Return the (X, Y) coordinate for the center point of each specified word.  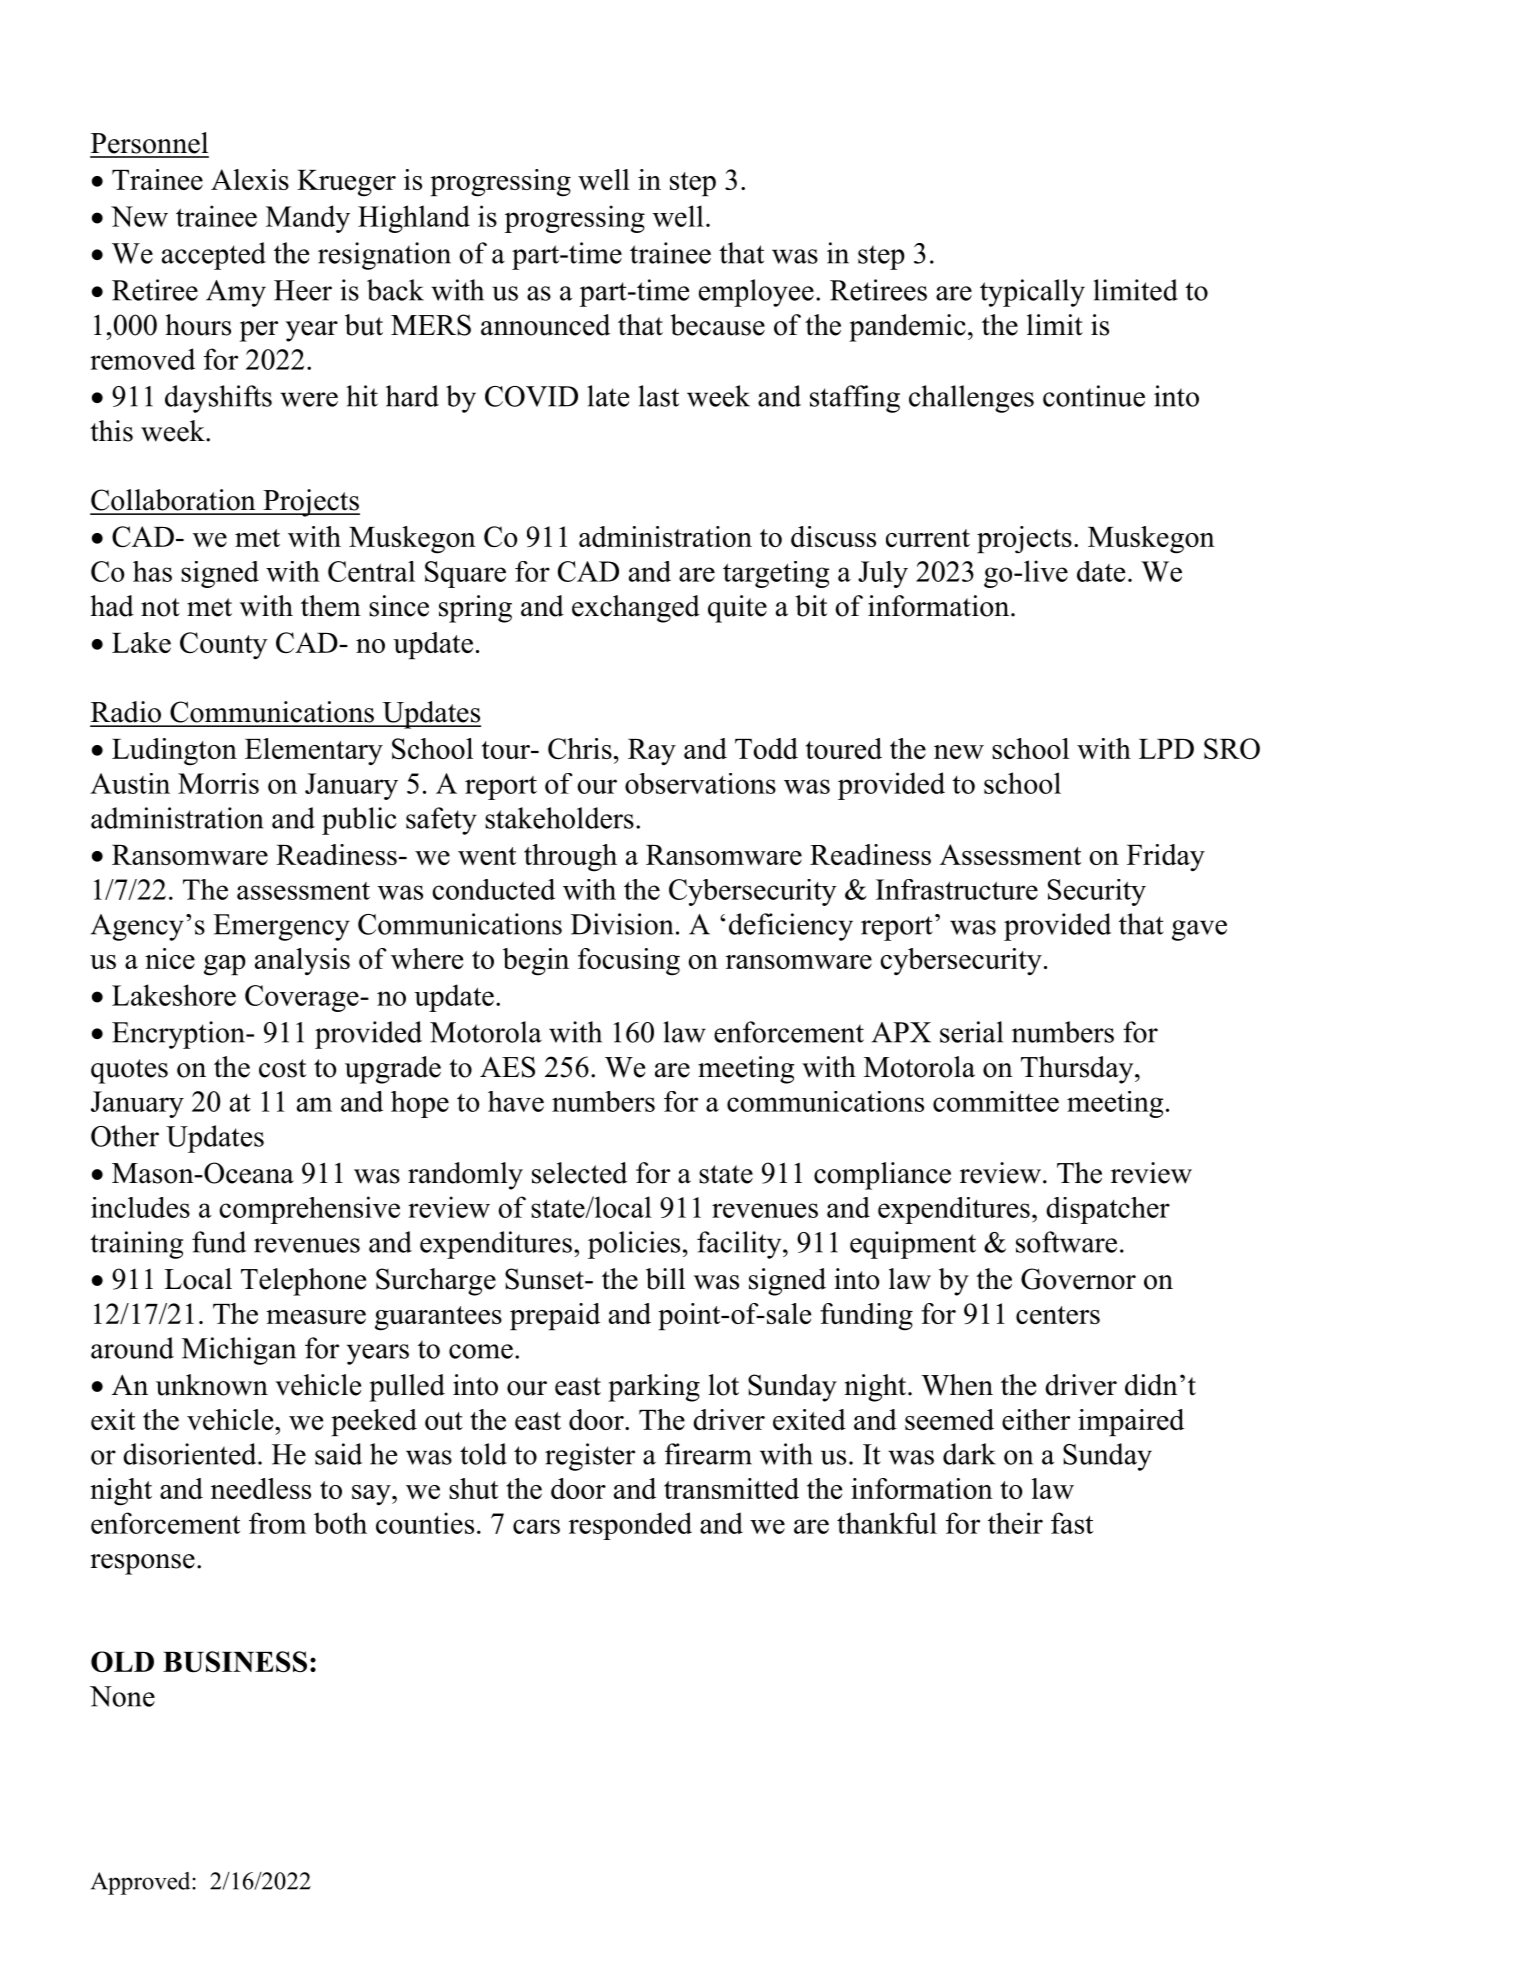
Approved (142, 1883)
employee (756, 293)
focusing (629, 962)
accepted (214, 256)
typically (1032, 293)
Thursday (1078, 1070)
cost (282, 1068)
